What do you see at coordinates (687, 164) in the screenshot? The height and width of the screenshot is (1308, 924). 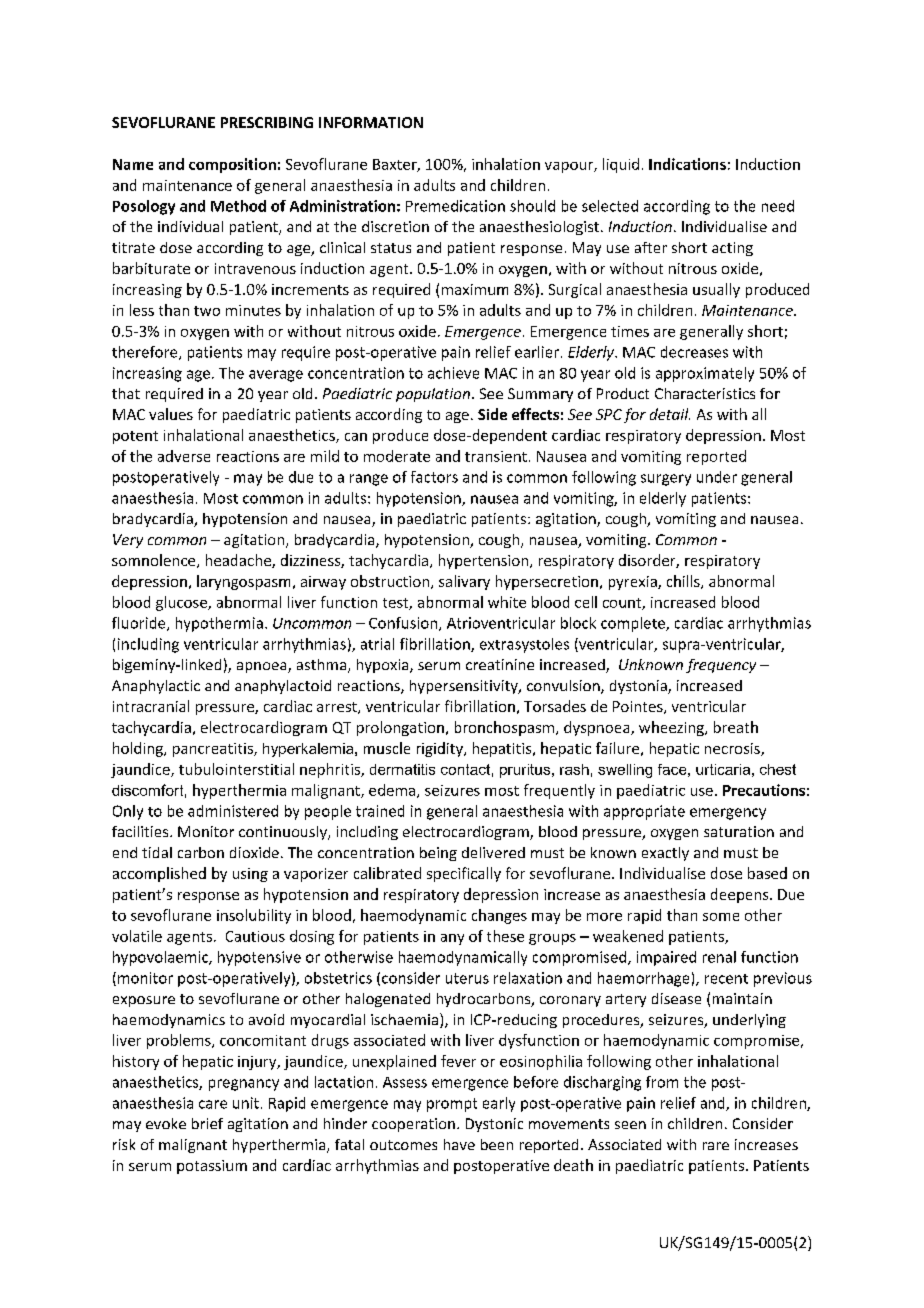 I see `Indications` at bounding box center [687, 164].
